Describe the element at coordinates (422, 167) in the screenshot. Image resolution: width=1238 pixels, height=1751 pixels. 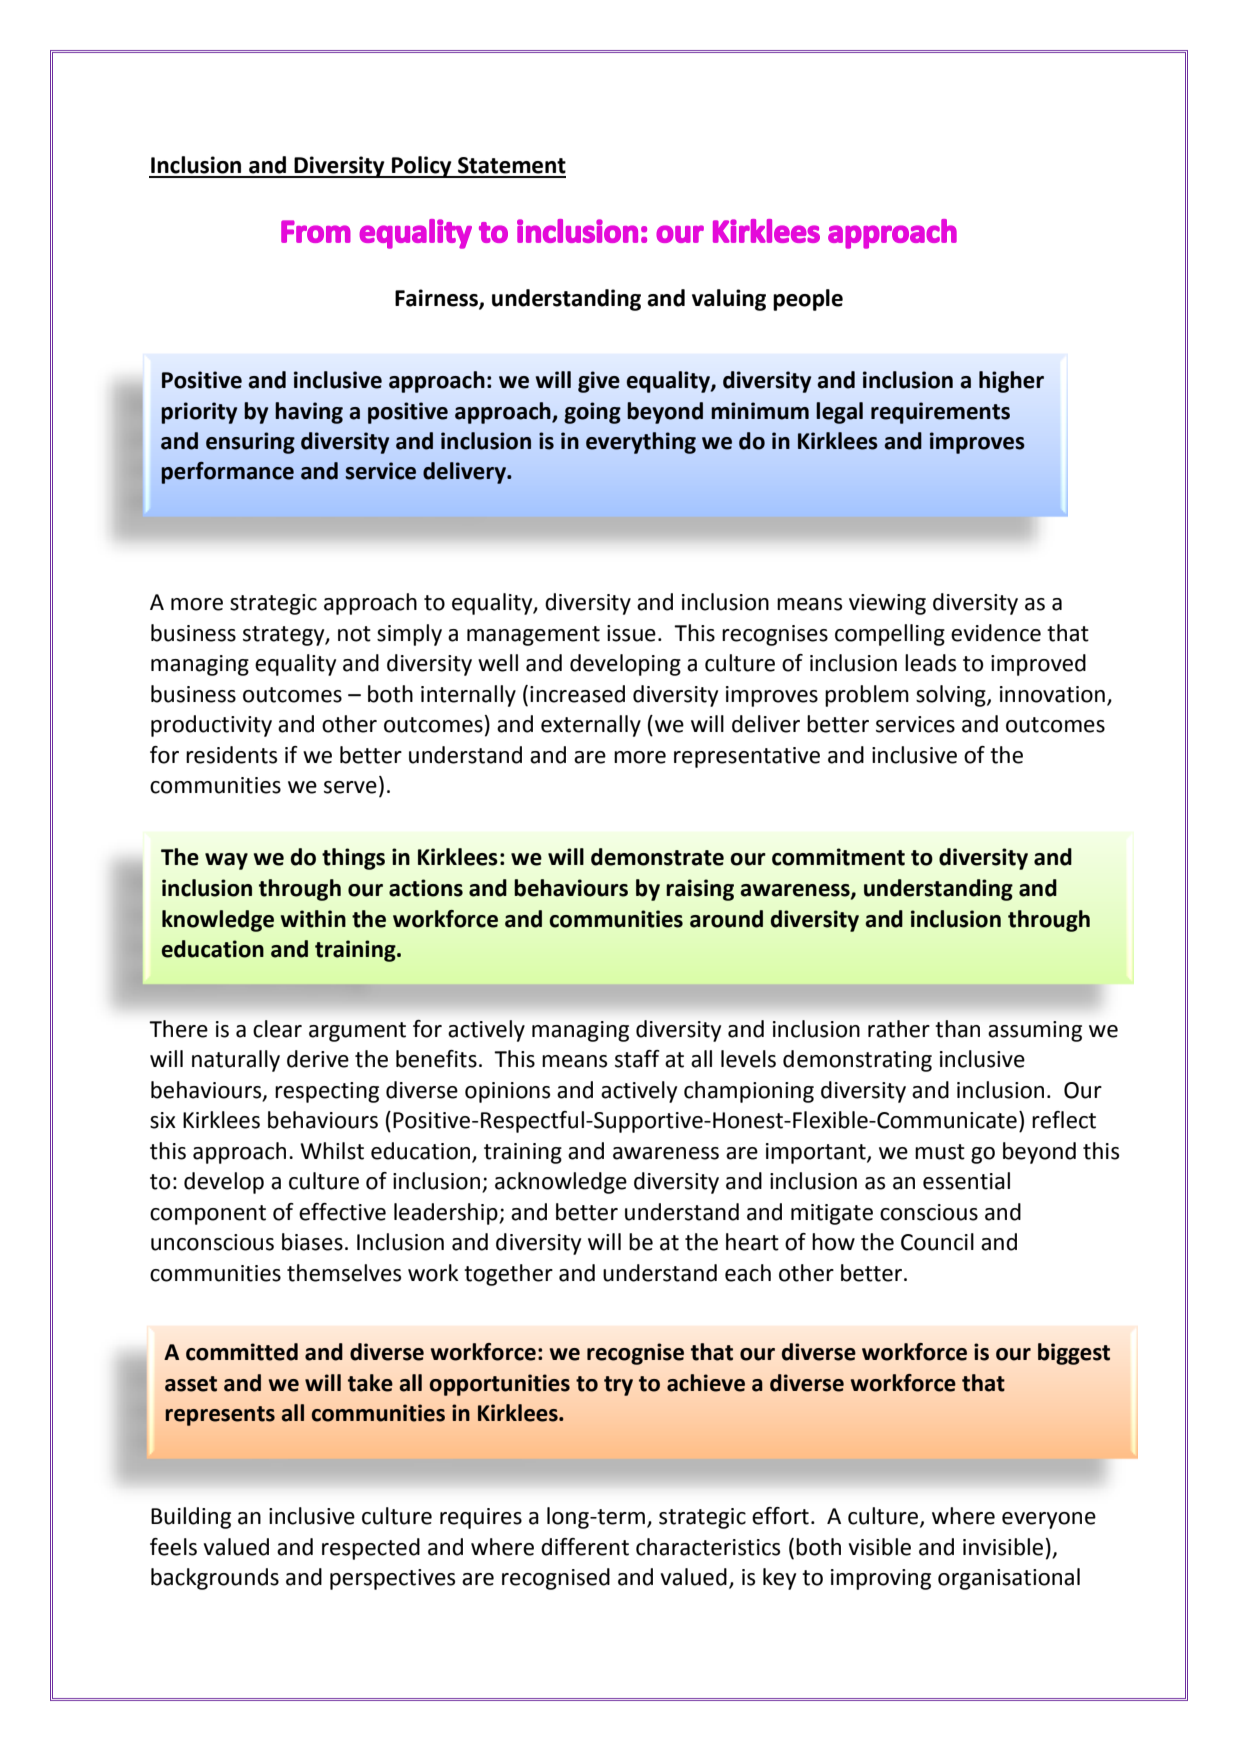
I see `Policy` at that location.
